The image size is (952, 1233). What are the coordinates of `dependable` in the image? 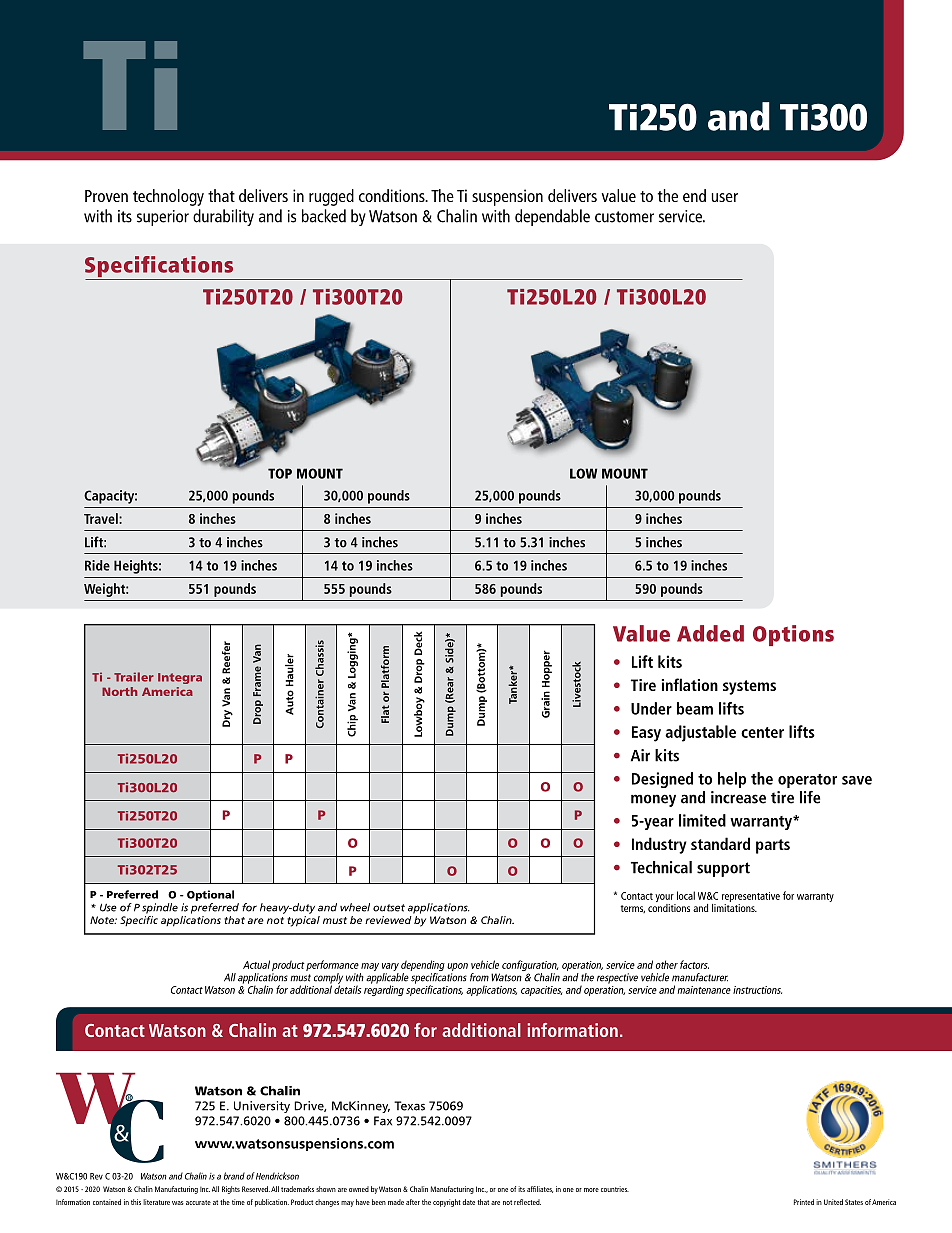 It's located at (552, 217).
